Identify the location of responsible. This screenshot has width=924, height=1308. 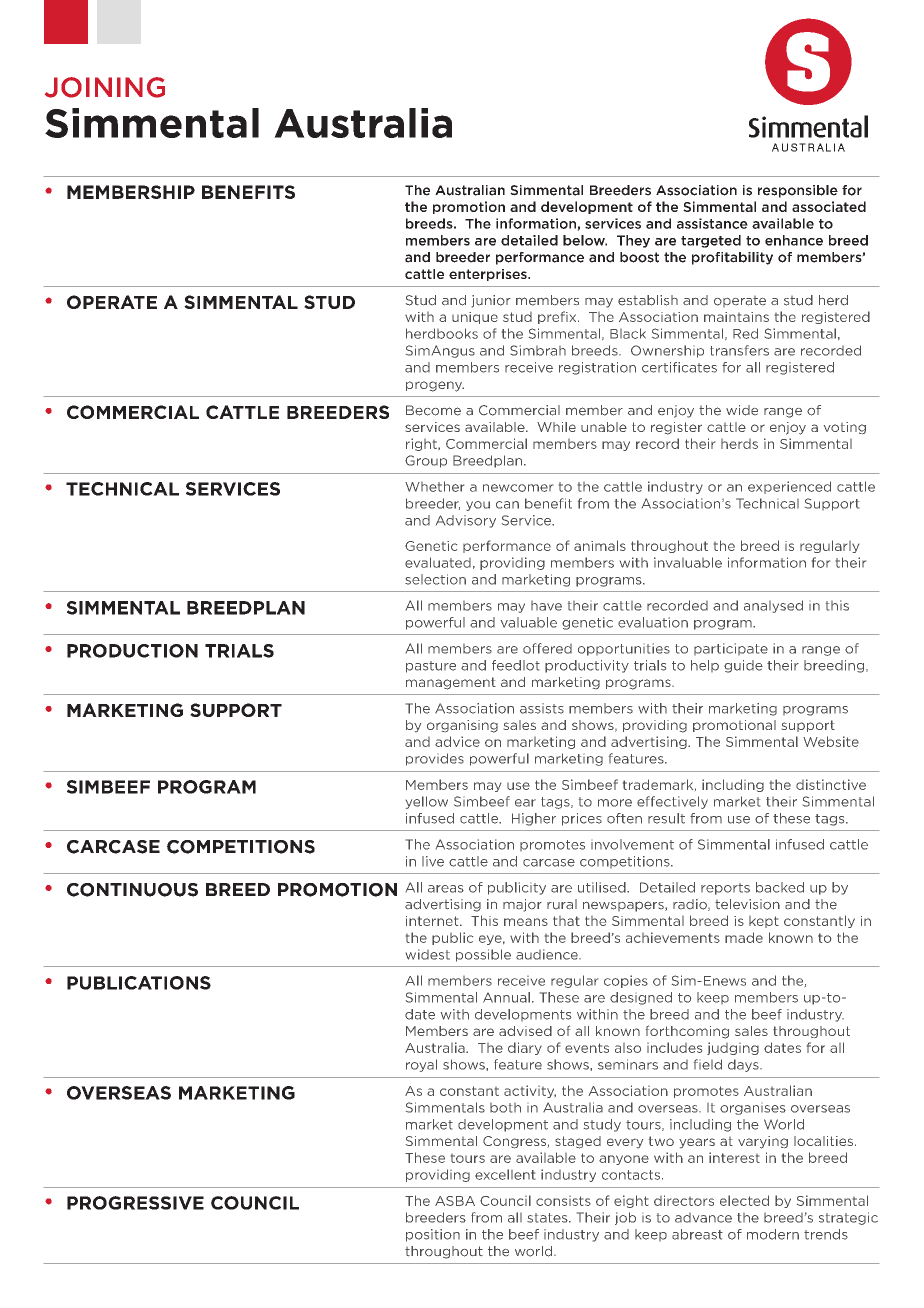
(798, 191).
